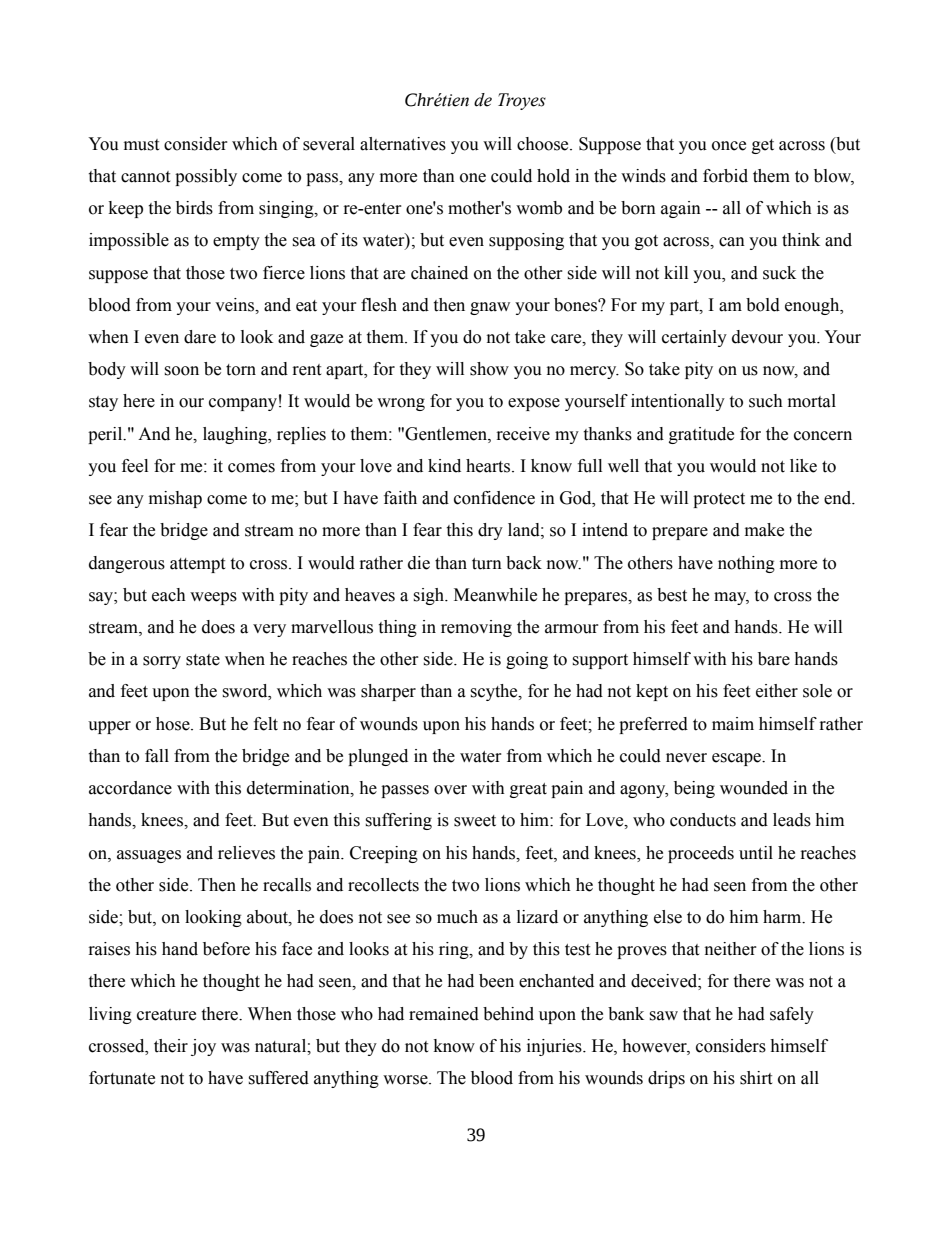  What do you see at coordinates (213, 598) in the screenshot?
I see `weeps` at bounding box center [213, 598].
